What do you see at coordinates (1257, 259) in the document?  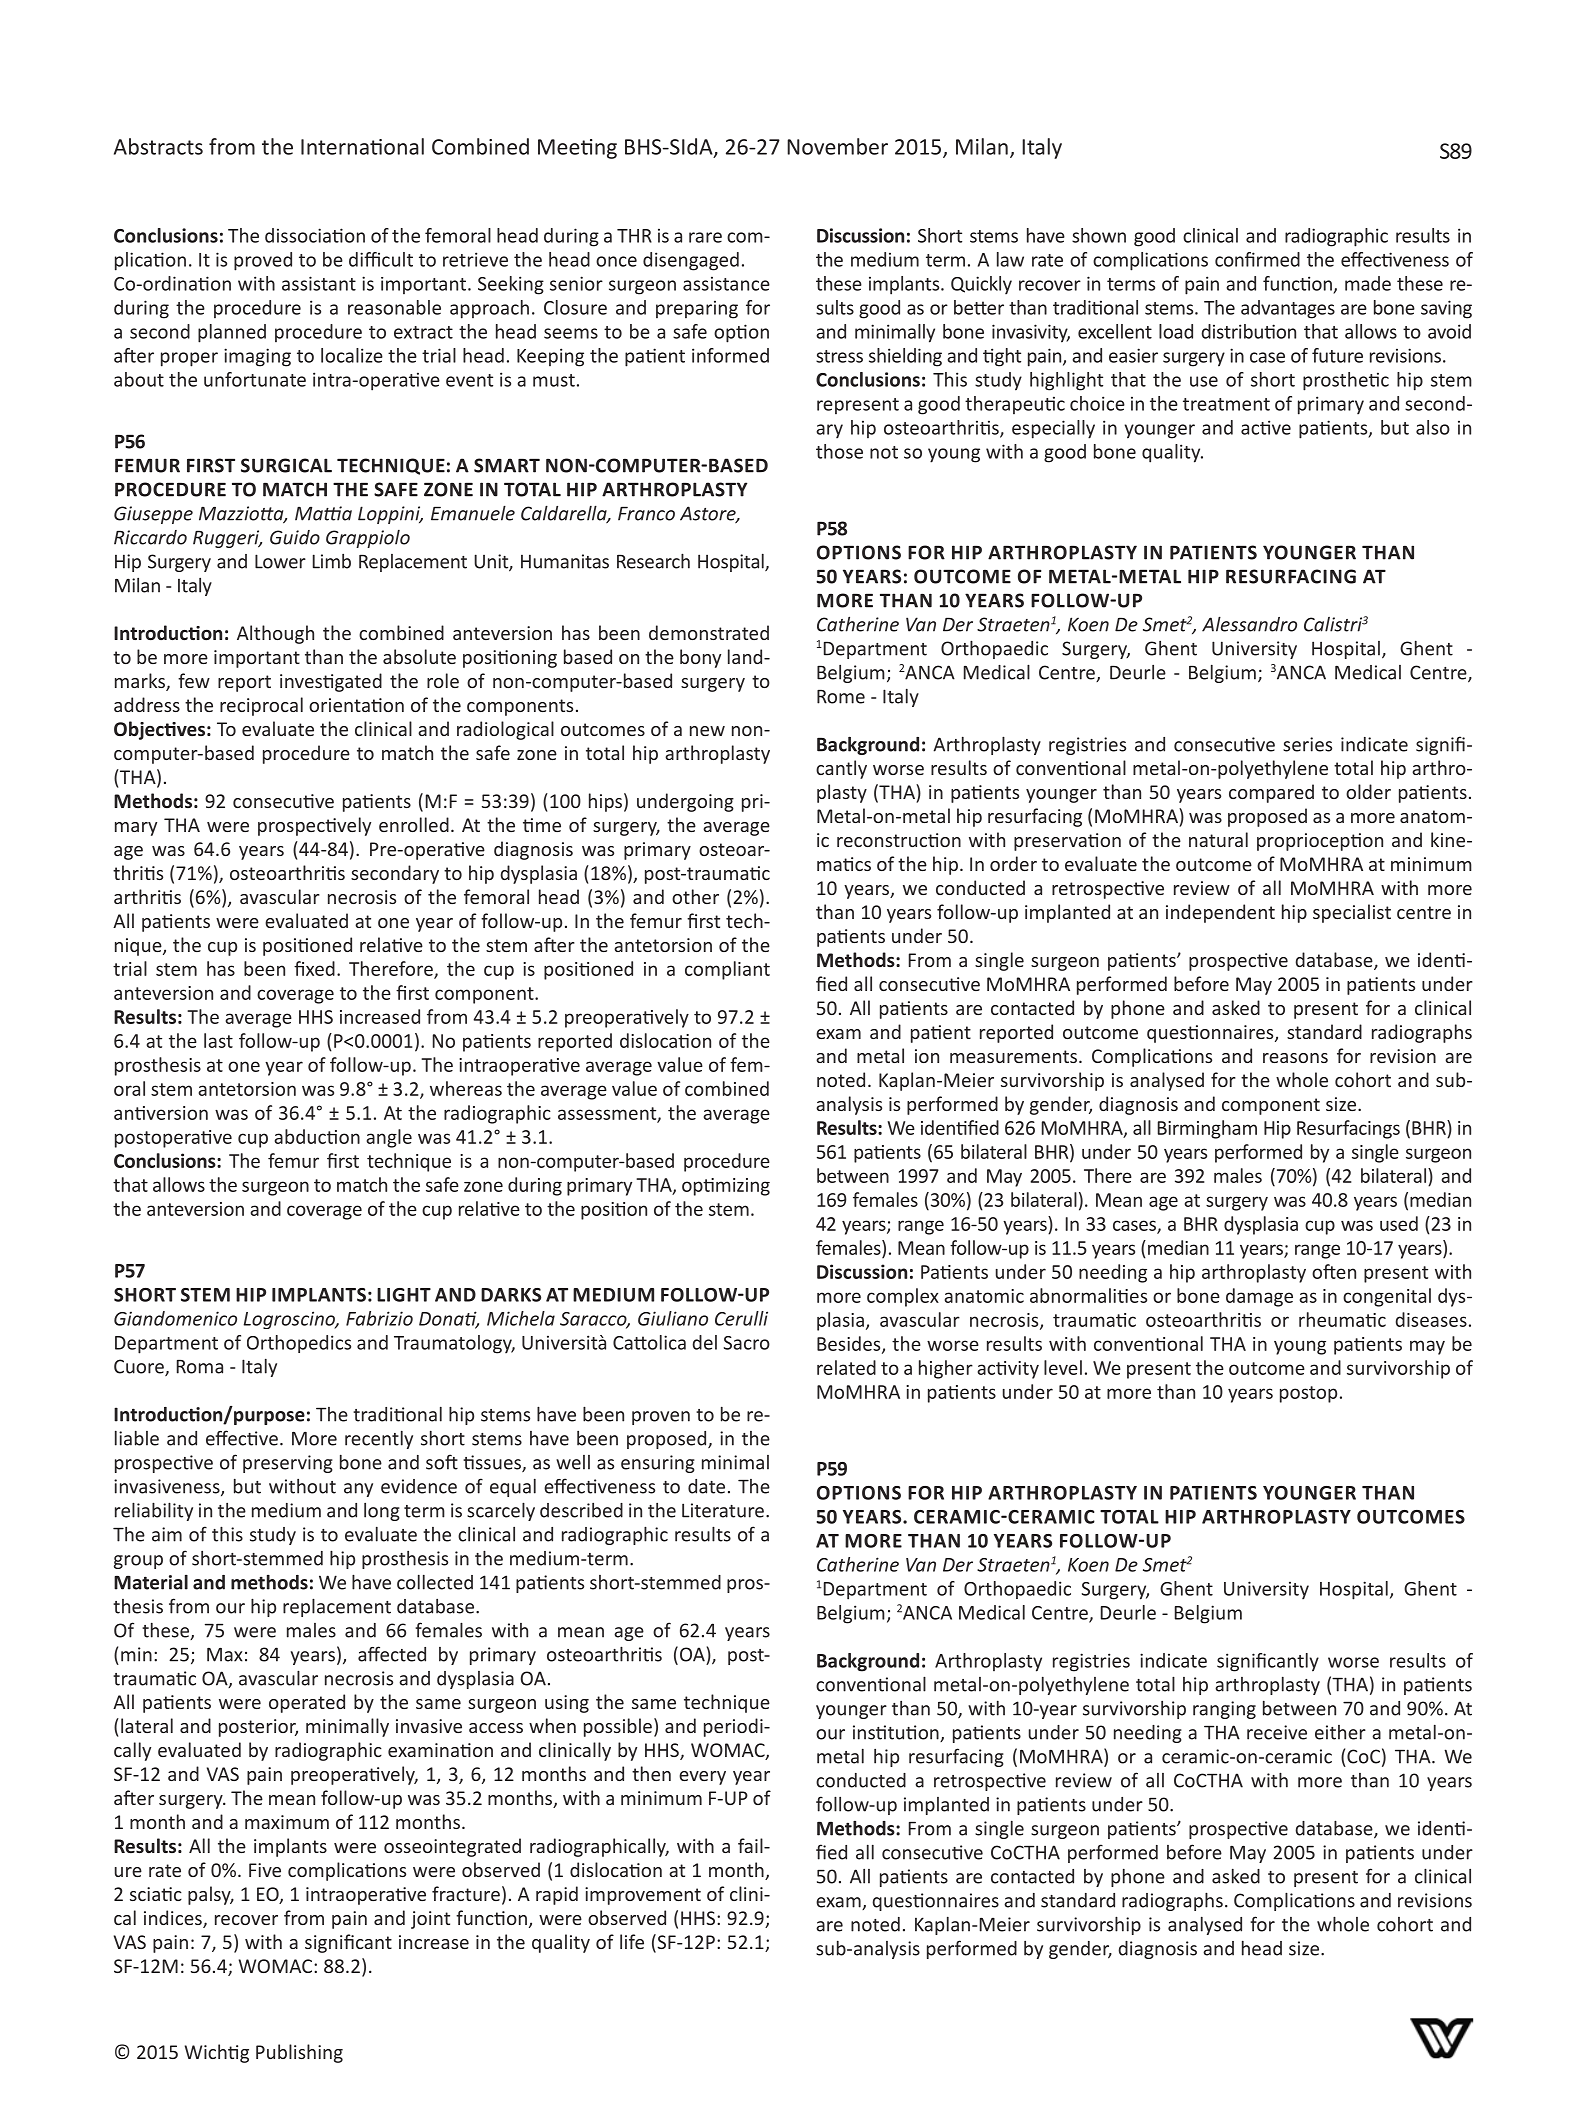 I see `confirmed` at bounding box center [1257, 259].
